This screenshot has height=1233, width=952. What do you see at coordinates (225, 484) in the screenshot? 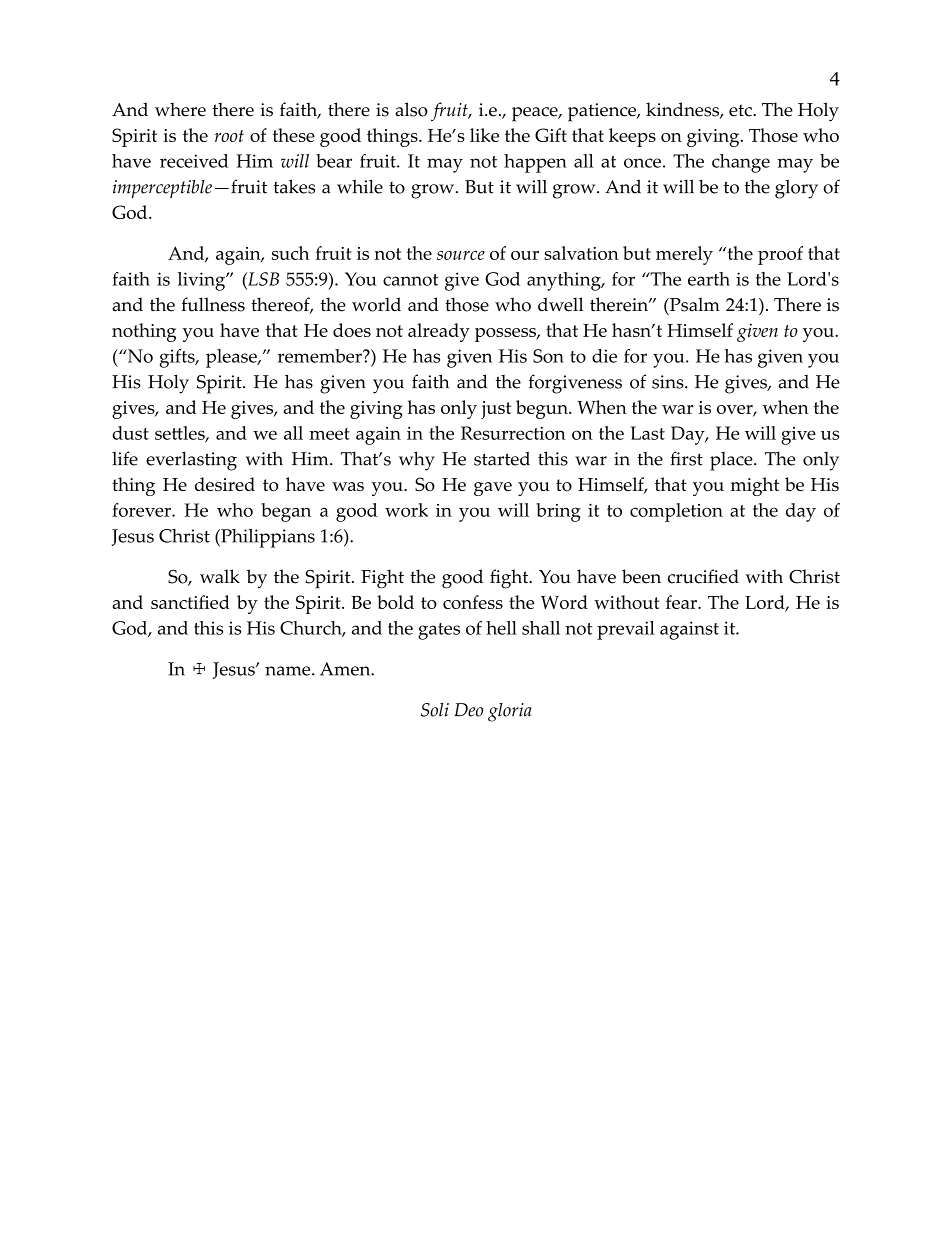
I see `desired` at bounding box center [225, 484].
